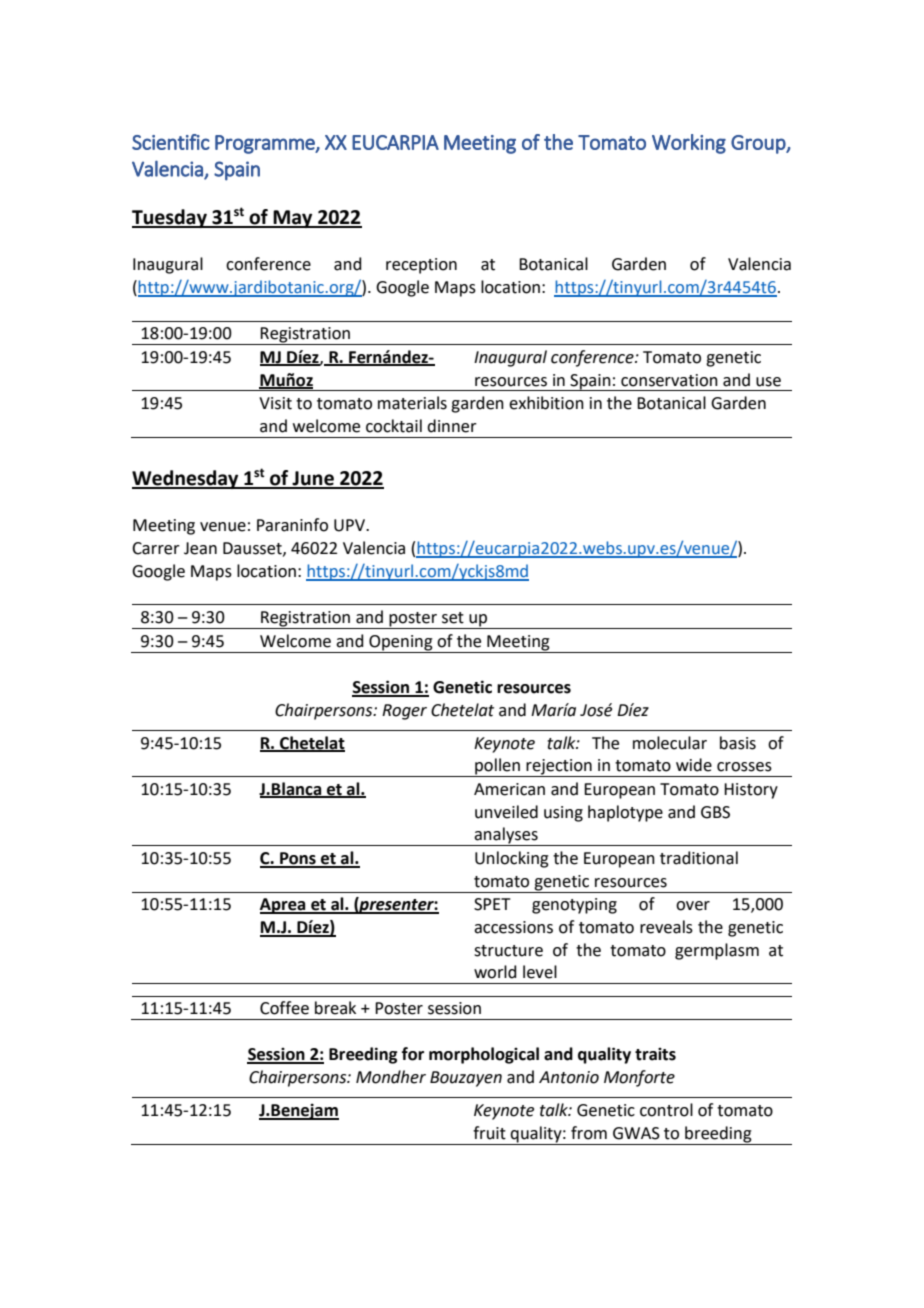 This image has height=1308, width=924. What do you see at coordinates (298, 859) in the image?
I see `Pons` at bounding box center [298, 859].
